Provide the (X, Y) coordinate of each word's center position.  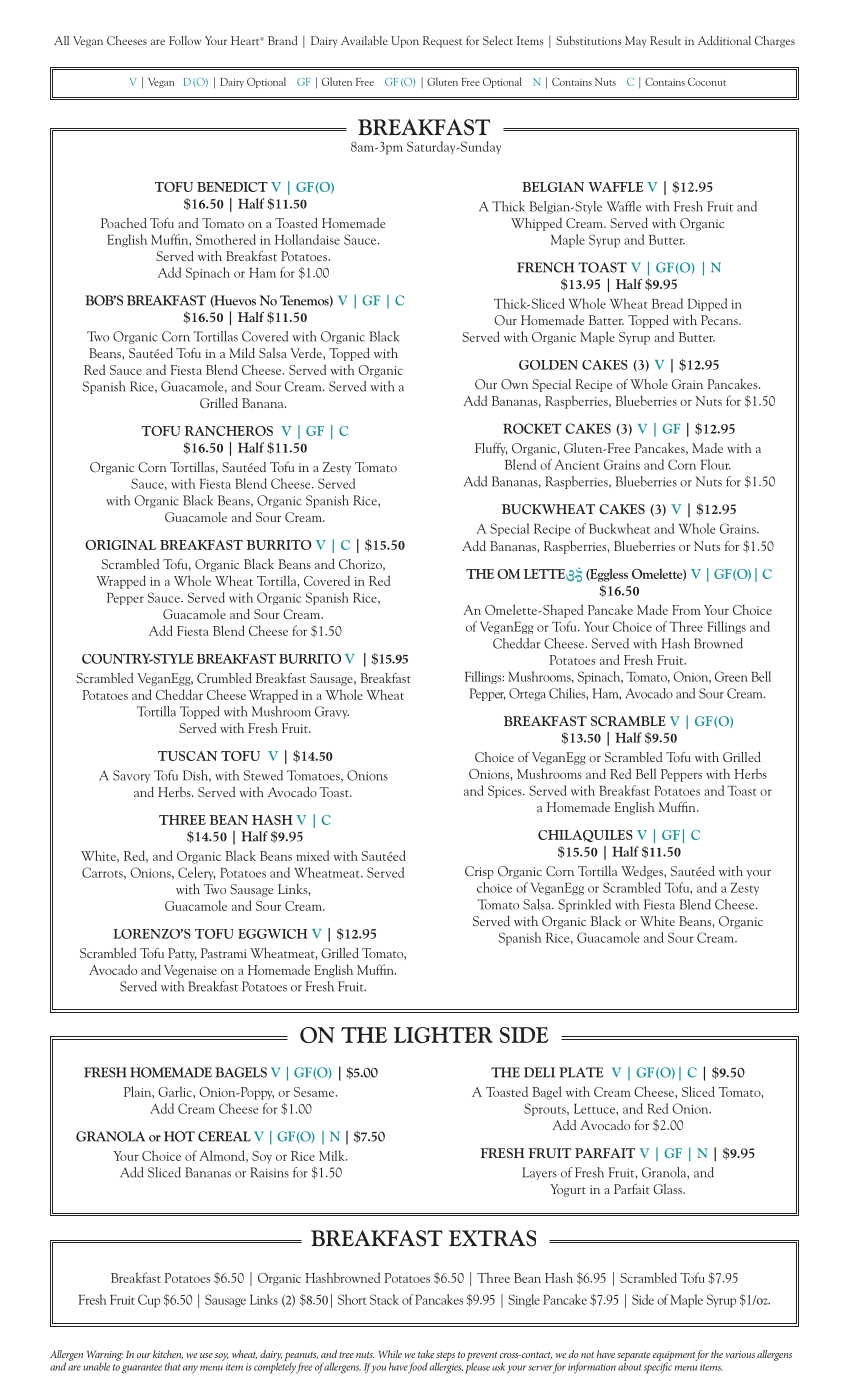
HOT (179, 1136)
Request (442, 42)
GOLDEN (548, 365)
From (686, 610)
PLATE (581, 1072)
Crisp (479, 872)
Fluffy (491, 449)
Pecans (720, 320)
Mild (242, 353)
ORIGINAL (120, 545)
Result (665, 40)
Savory (131, 776)
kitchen (168, 1354)
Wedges (643, 872)
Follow (185, 40)
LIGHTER (443, 1035)
